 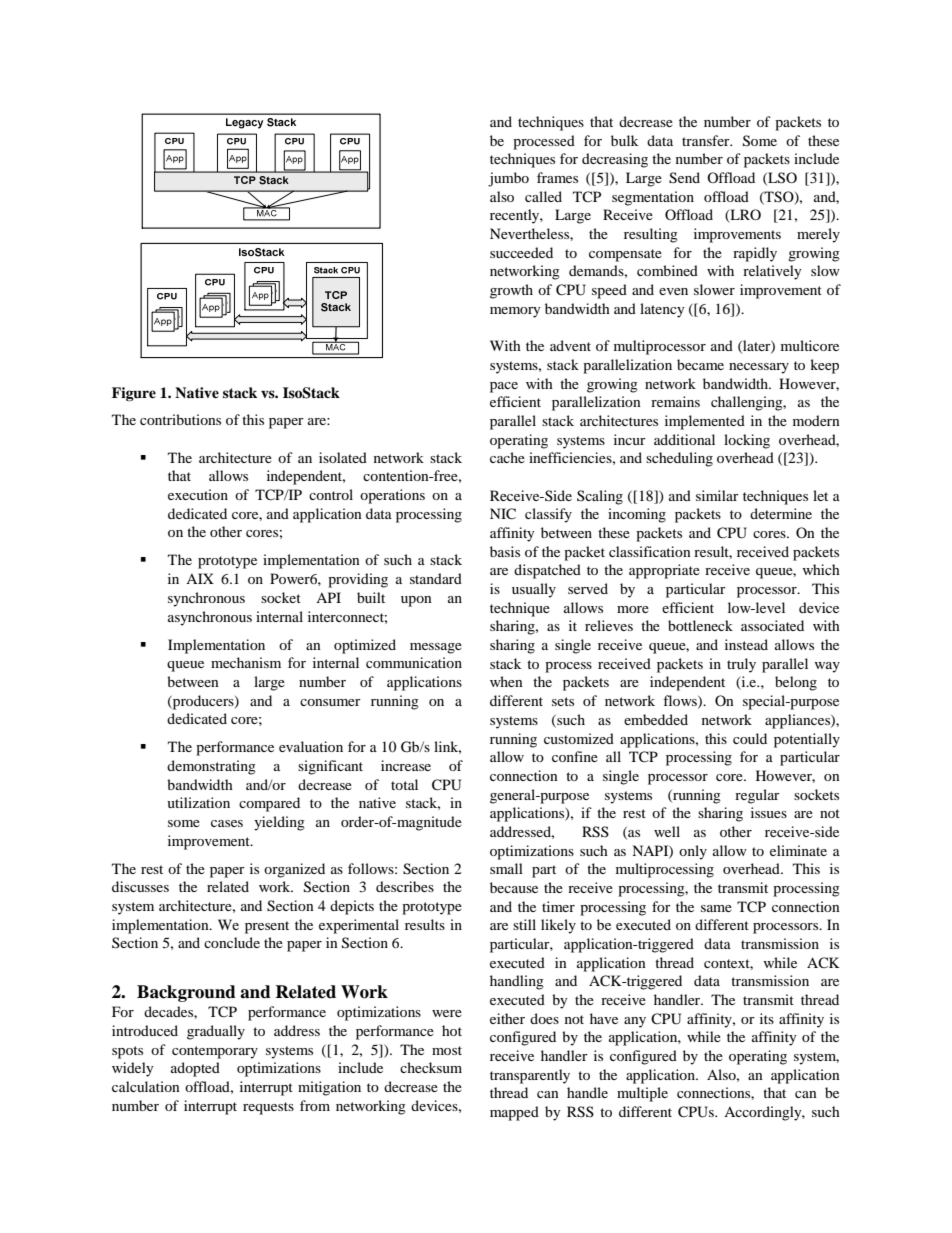 What do you see at coordinates (508, 179) in the page?
I see `jumbo` at bounding box center [508, 179].
